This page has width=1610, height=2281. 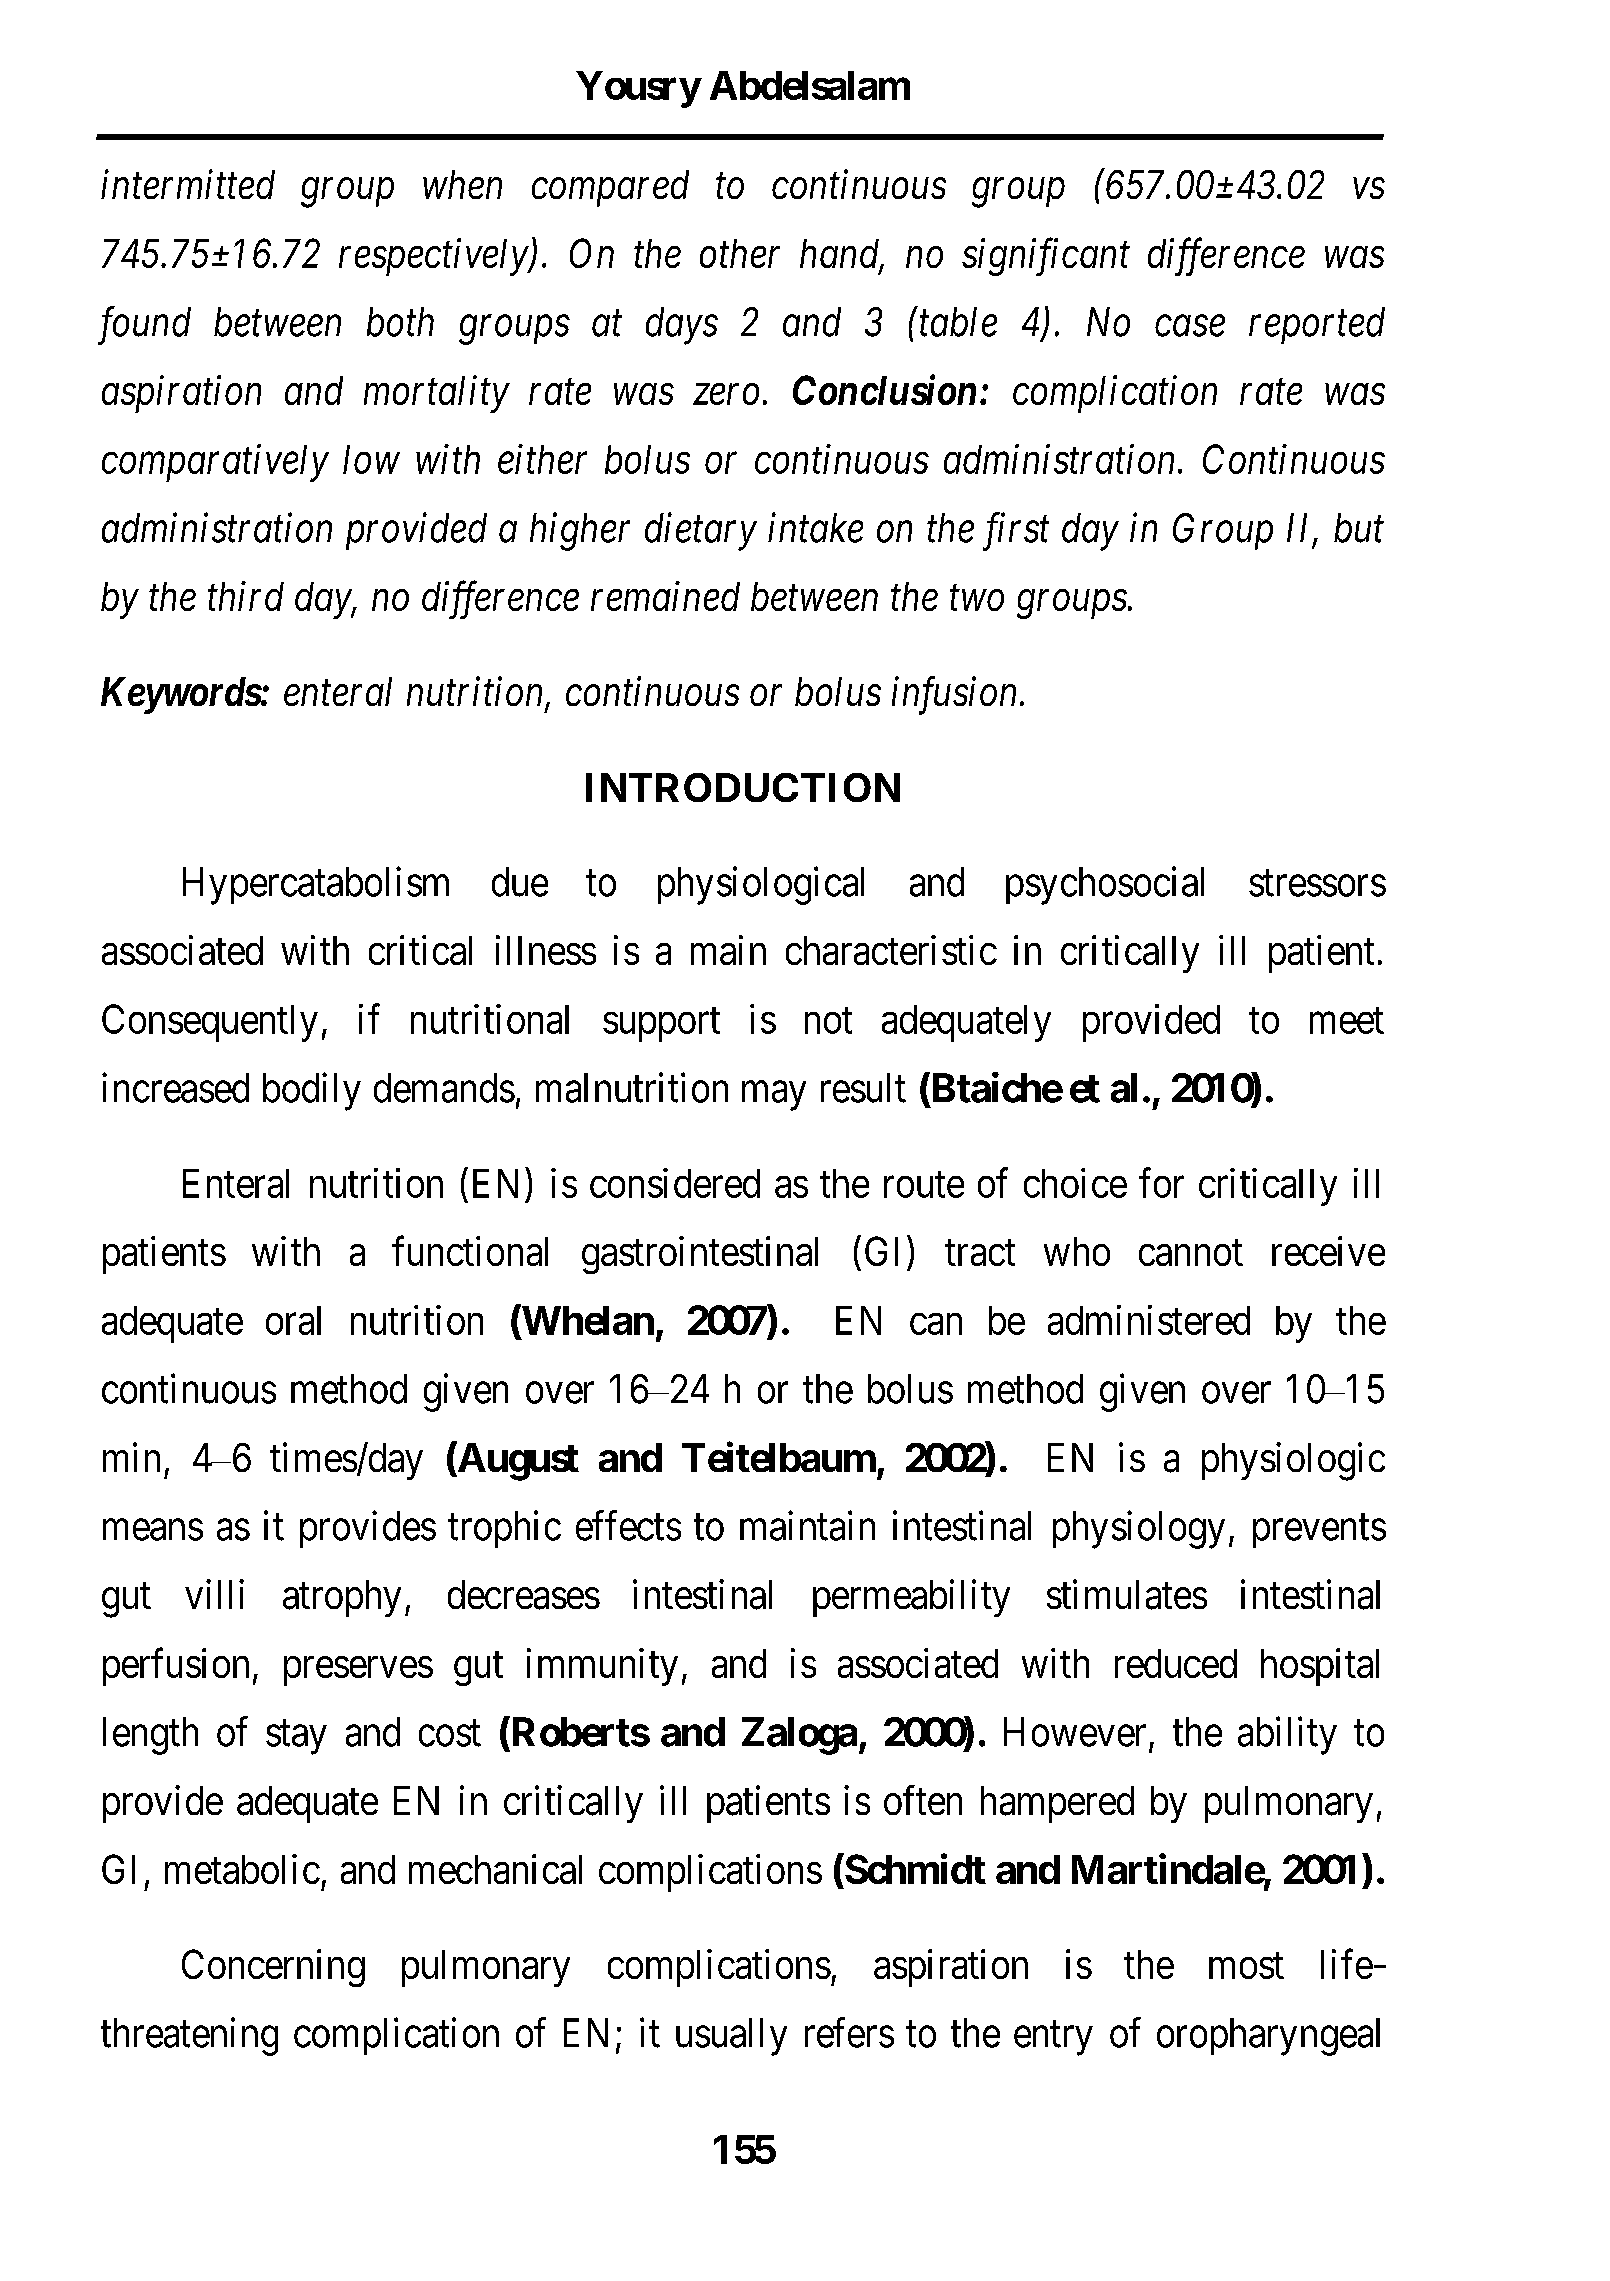 What do you see at coordinates (1190, 326) in the page?
I see `case` at bounding box center [1190, 326].
